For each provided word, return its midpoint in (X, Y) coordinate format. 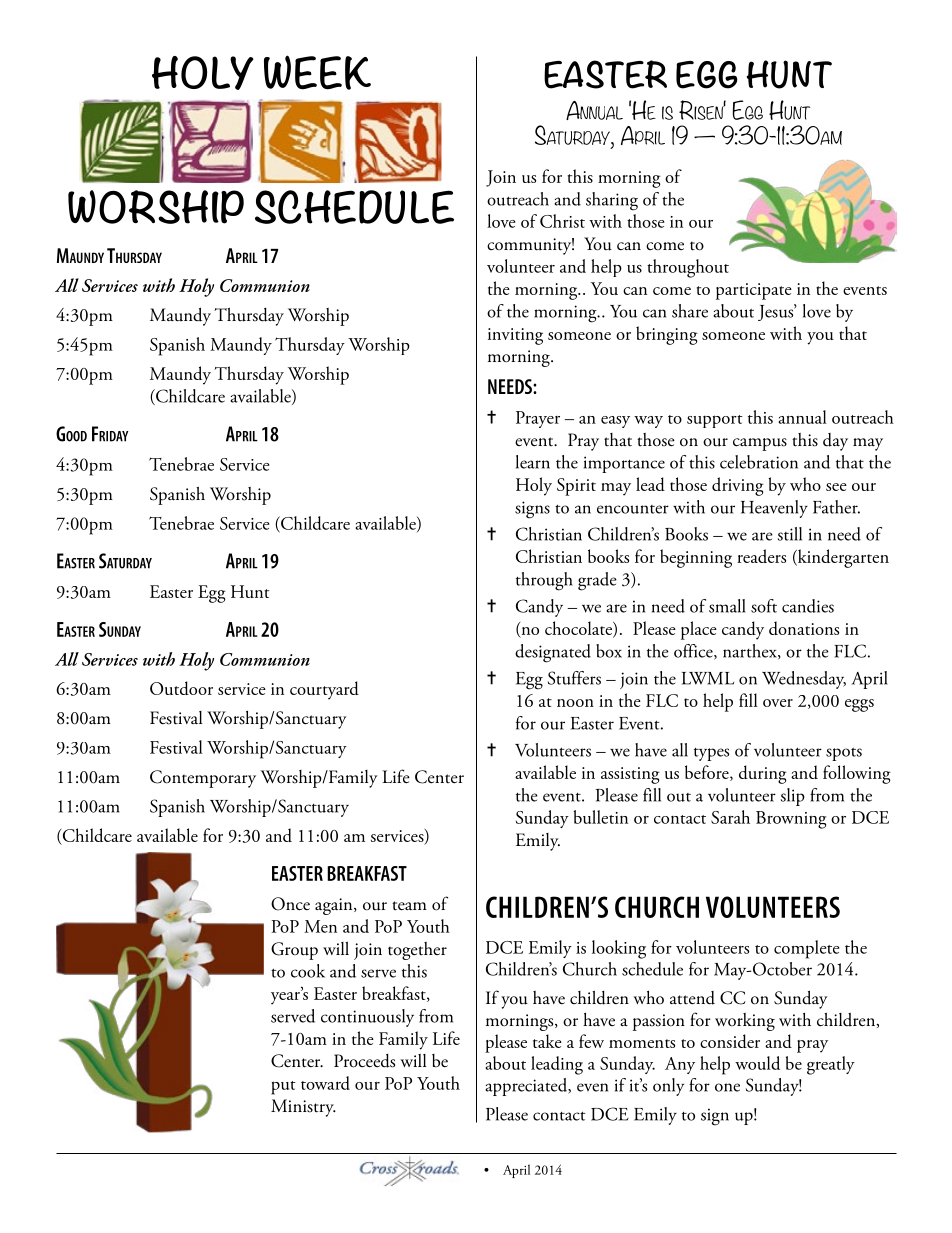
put (283, 1088)
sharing (612, 201)
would (757, 1063)
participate (754, 291)
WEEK (317, 72)
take (547, 1041)
